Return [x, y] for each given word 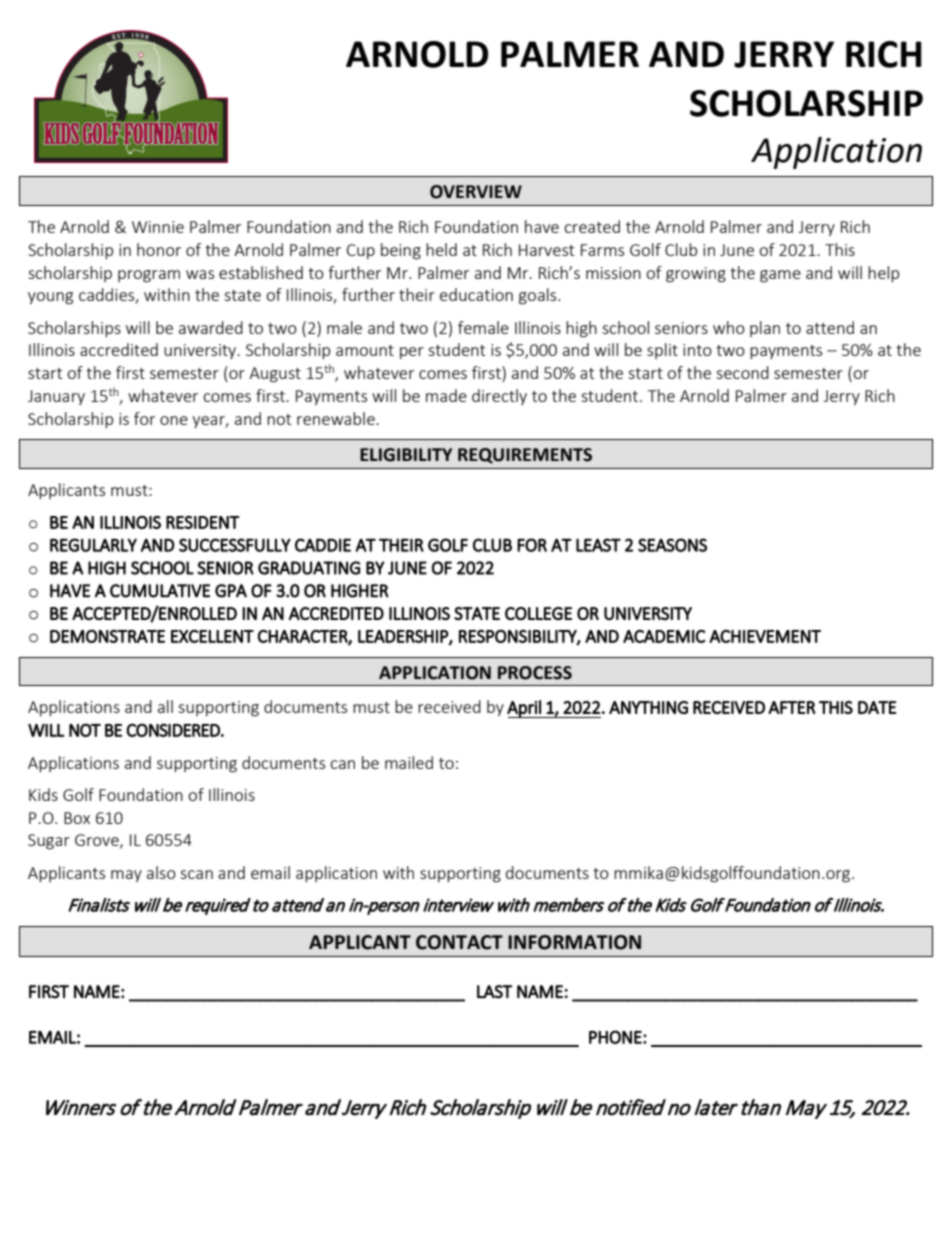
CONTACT [459, 942]
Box [77, 818]
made [446, 395]
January [56, 397]
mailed [409, 762]
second [742, 372]
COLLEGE [538, 613]
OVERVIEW [476, 192]
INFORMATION [574, 942]
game [780, 276]
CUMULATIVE [160, 591]
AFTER [792, 707]
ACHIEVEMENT [765, 636]
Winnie [158, 227]
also [161, 872]
